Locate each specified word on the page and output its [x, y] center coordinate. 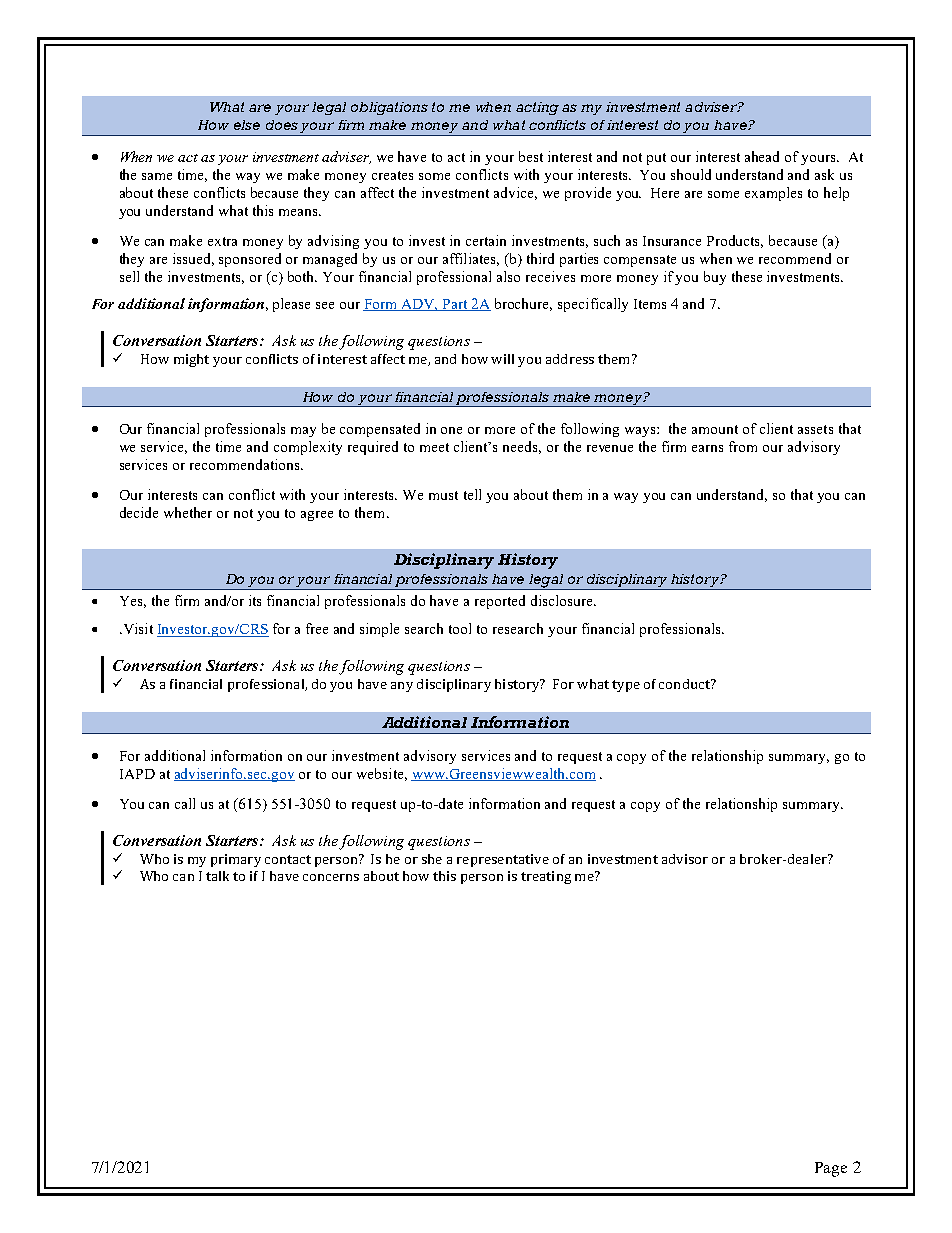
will [502, 359]
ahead [762, 156]
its [255, 600]
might [191, 360]
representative [503, 860]
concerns [331, 877]
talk [217, 876]
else [247, 125]
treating [546, 877]
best [531, 156]
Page [831, 1169]
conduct [685, 684]
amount [715, 429]
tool [460, 628]
